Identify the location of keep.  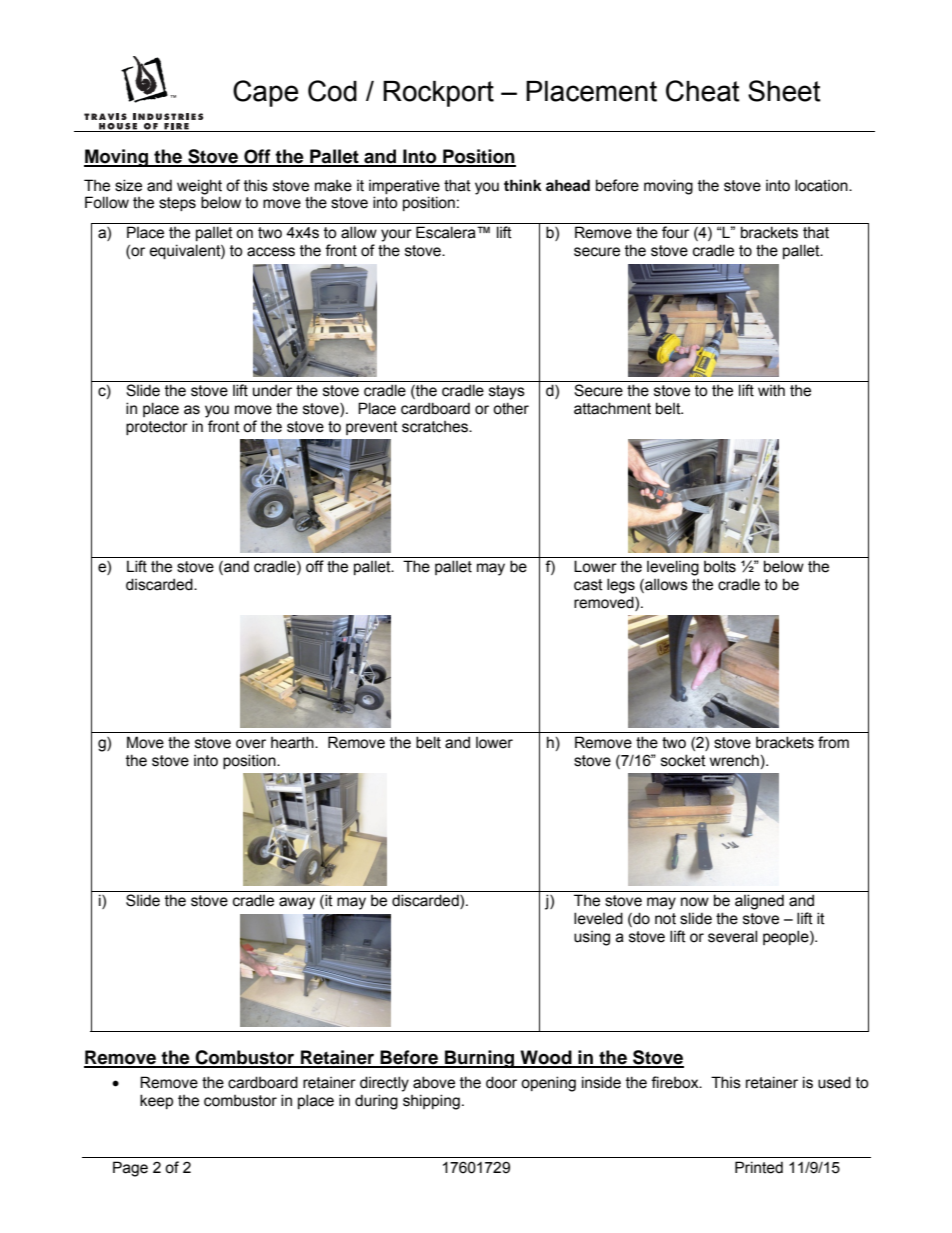
(156, 1101).
